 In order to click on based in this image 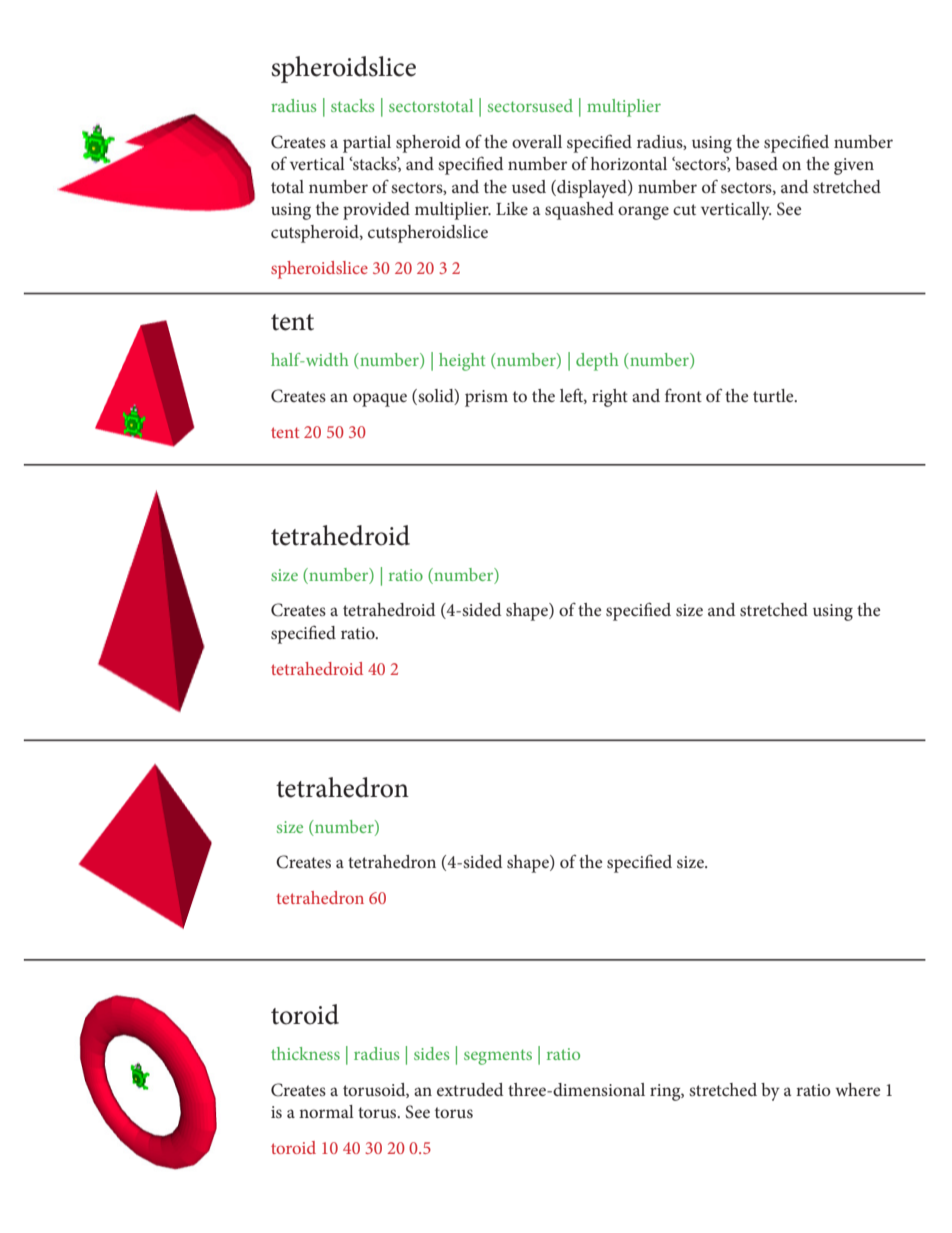, I will do `click(756, 163)`.
